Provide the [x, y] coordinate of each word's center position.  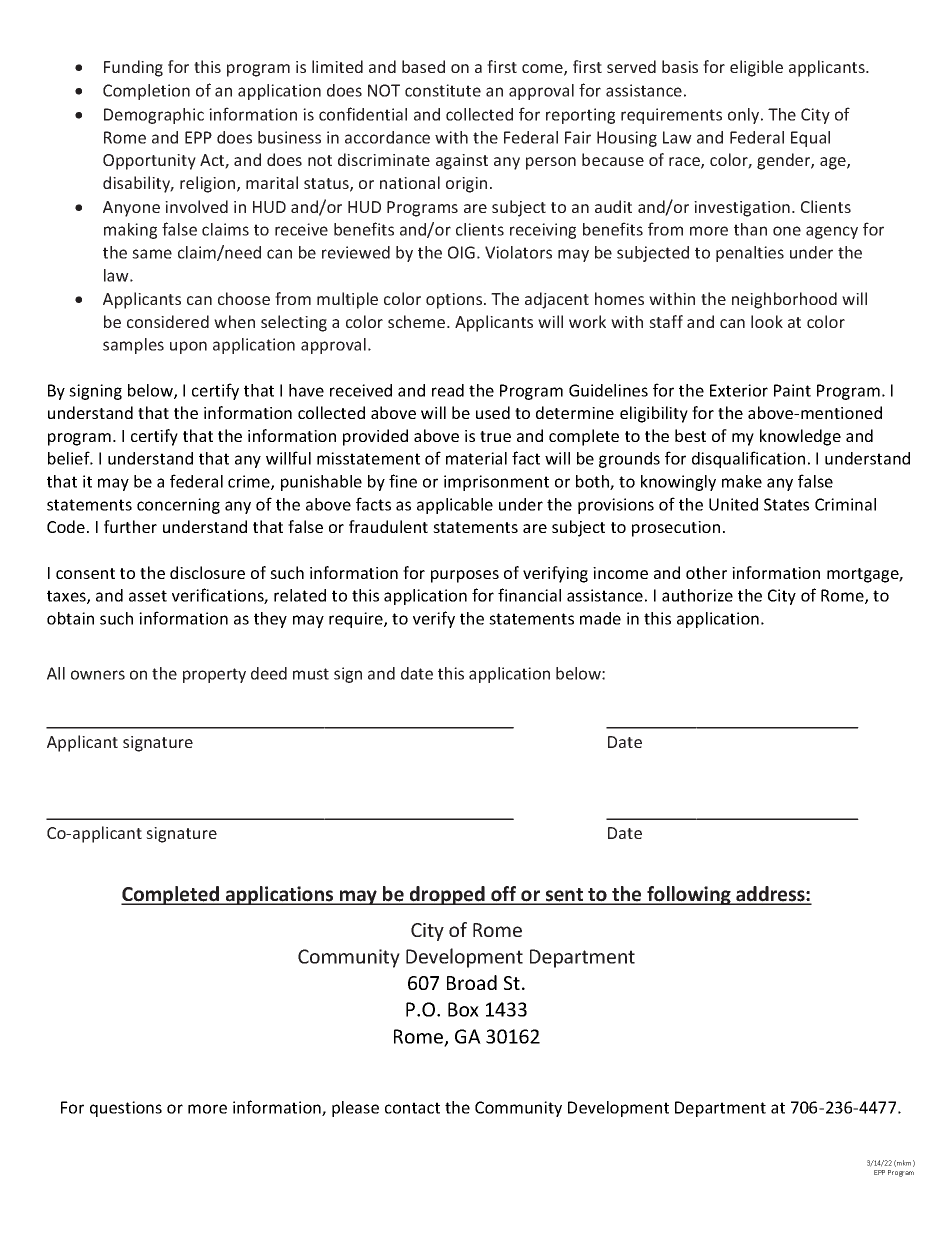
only [745, 116]
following [689, 895]
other [706, 572]
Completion [146, 92]
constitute [443, 90]
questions [126, 1109]
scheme [418, 321]
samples [133, 346]
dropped [447, 895]
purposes [465, 576]
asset [148, 596]
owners [98, 675]
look [767, 321]
